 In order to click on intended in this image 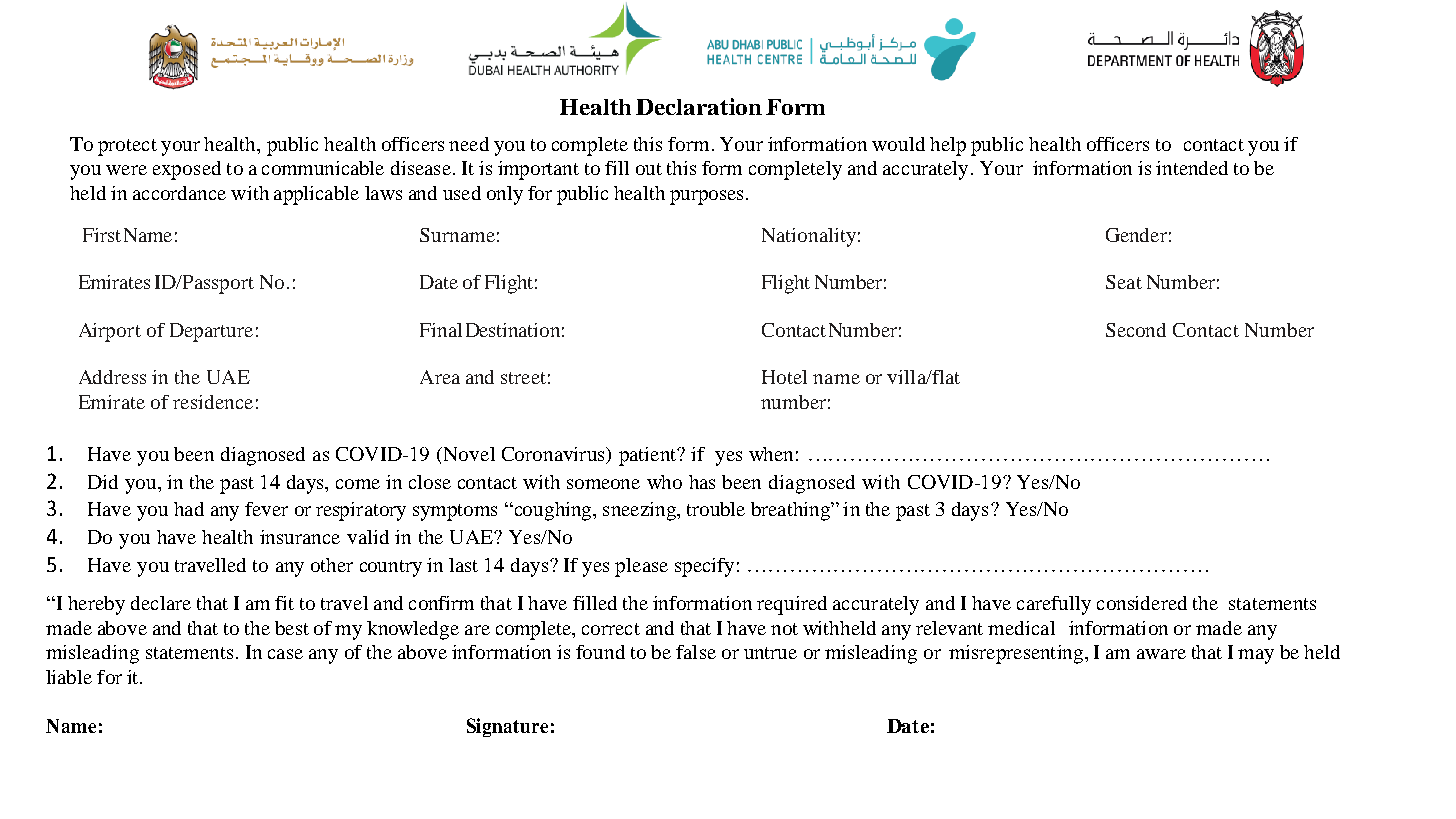, I will do `click(1192, 168)`.
